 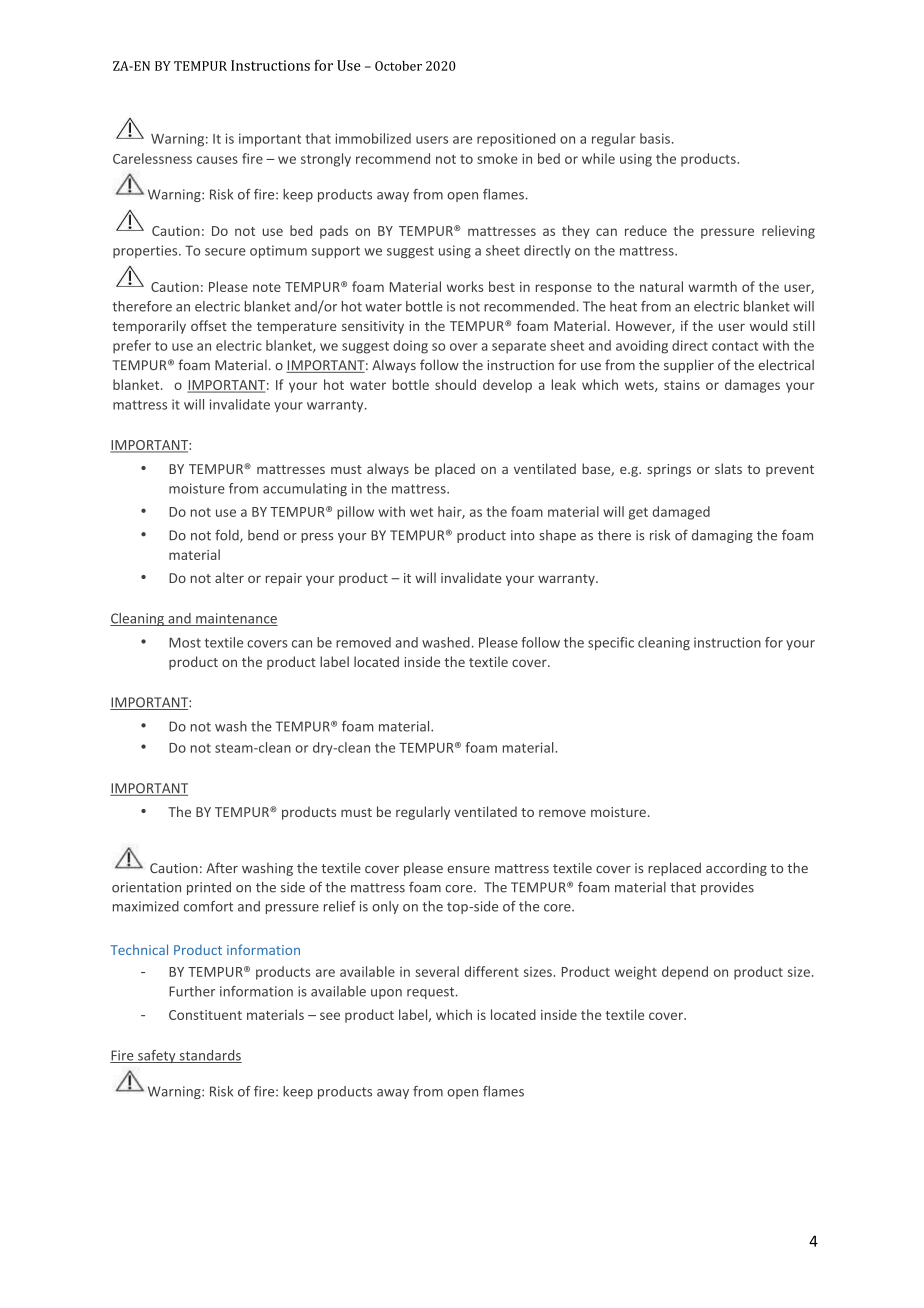 What do you see at coordinates (516, 140) in the screenshot?
I see `repositioned` at bounding box center [516, 140].
